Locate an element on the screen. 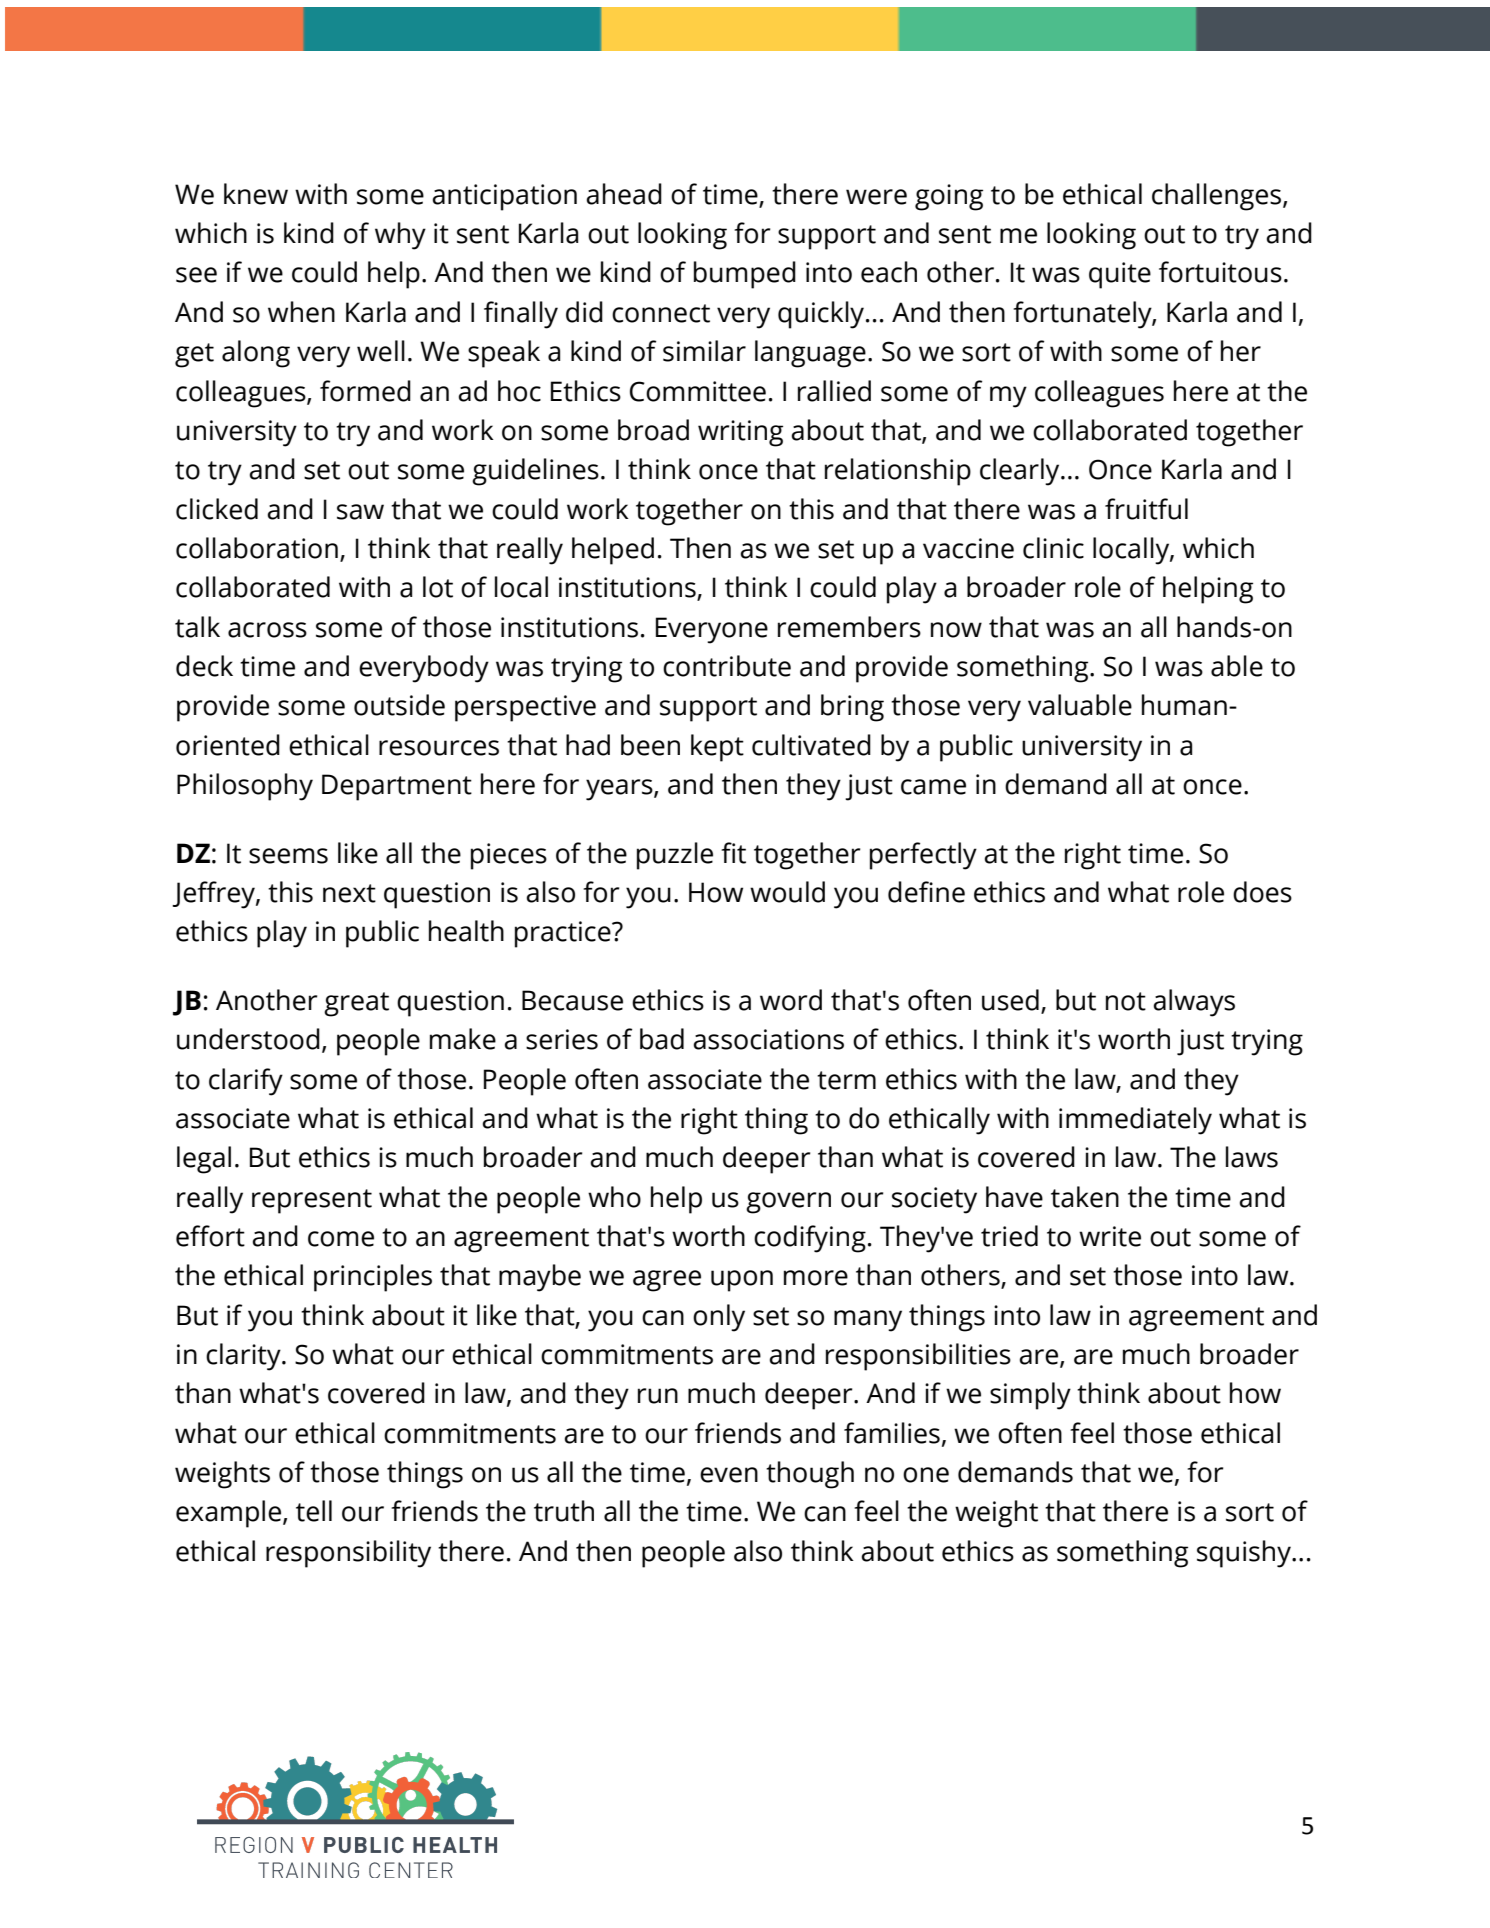  clarify is located at coordinates (246, 1082).
